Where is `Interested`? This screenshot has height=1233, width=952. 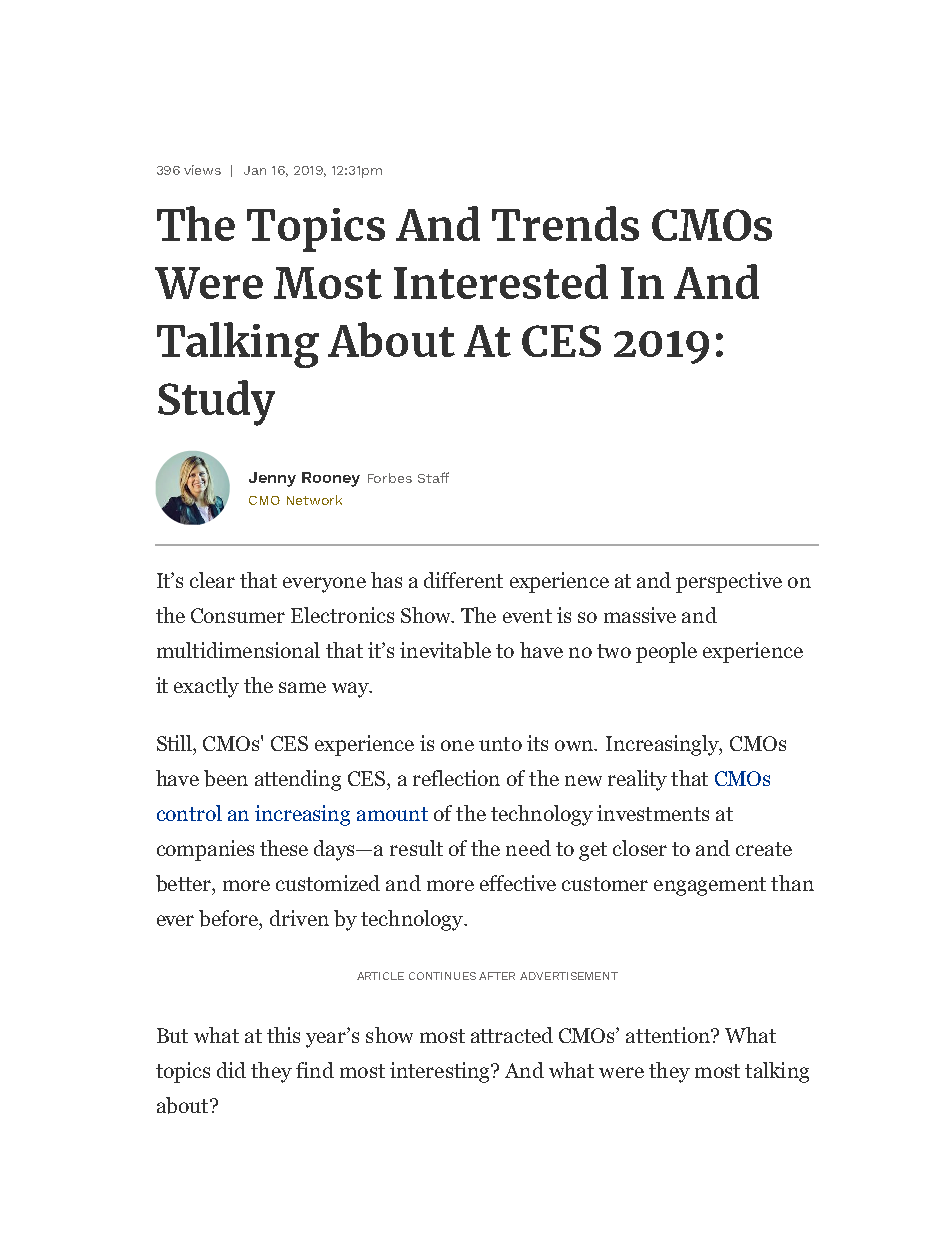 Interested is located at coordinates (501, 281).
